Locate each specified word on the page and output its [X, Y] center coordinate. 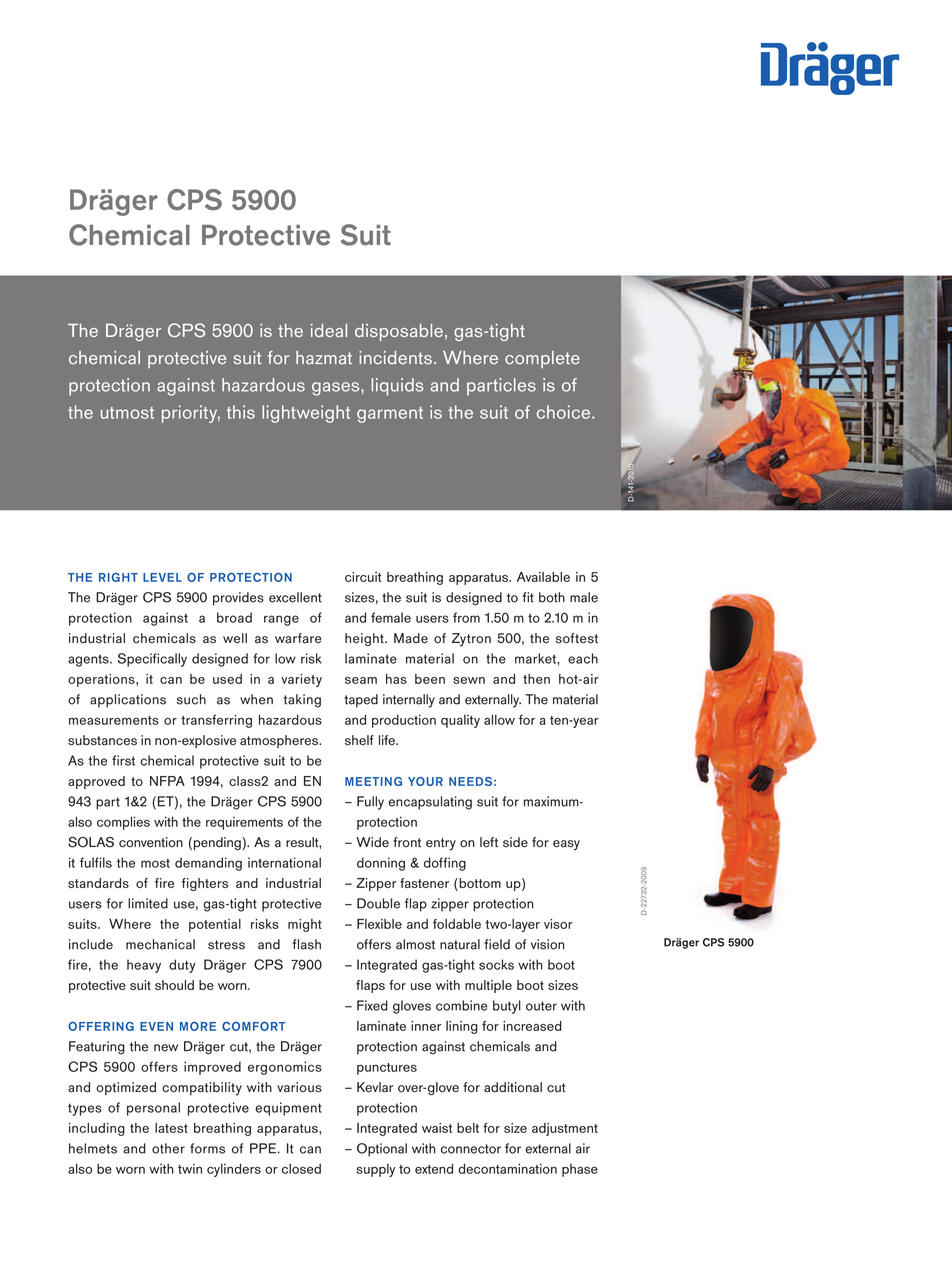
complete [542, 359]
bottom [479, 884]
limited [148, 903]
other [168, 1148]
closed [301, 1168]
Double [378, 903]
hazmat [324, 358]
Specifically [152, 660]
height [365, 639]
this [240, 412]
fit [528, 597]
